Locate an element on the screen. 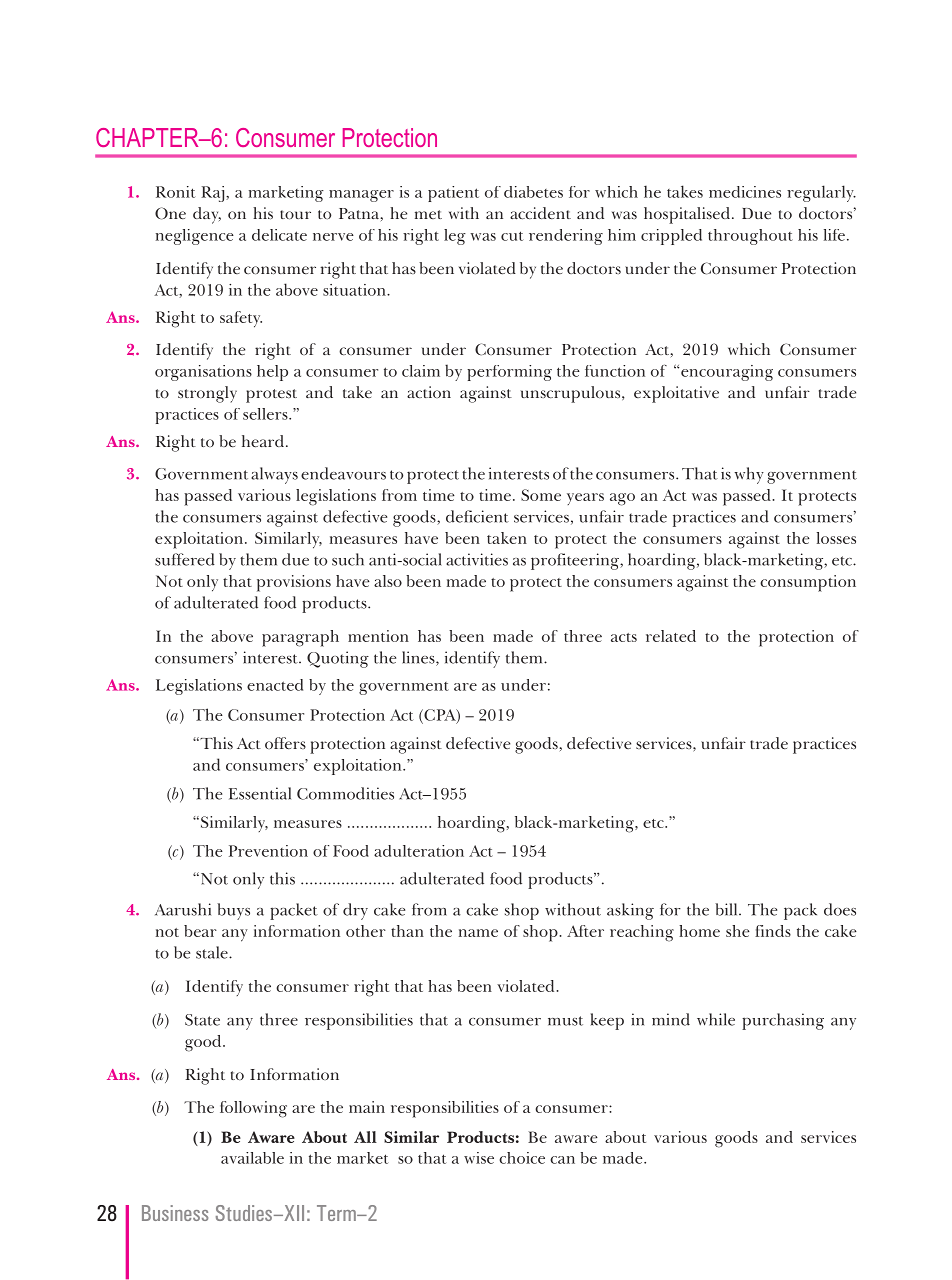 The image size is (952, 1280). related is located at coordinates (671, 636).
